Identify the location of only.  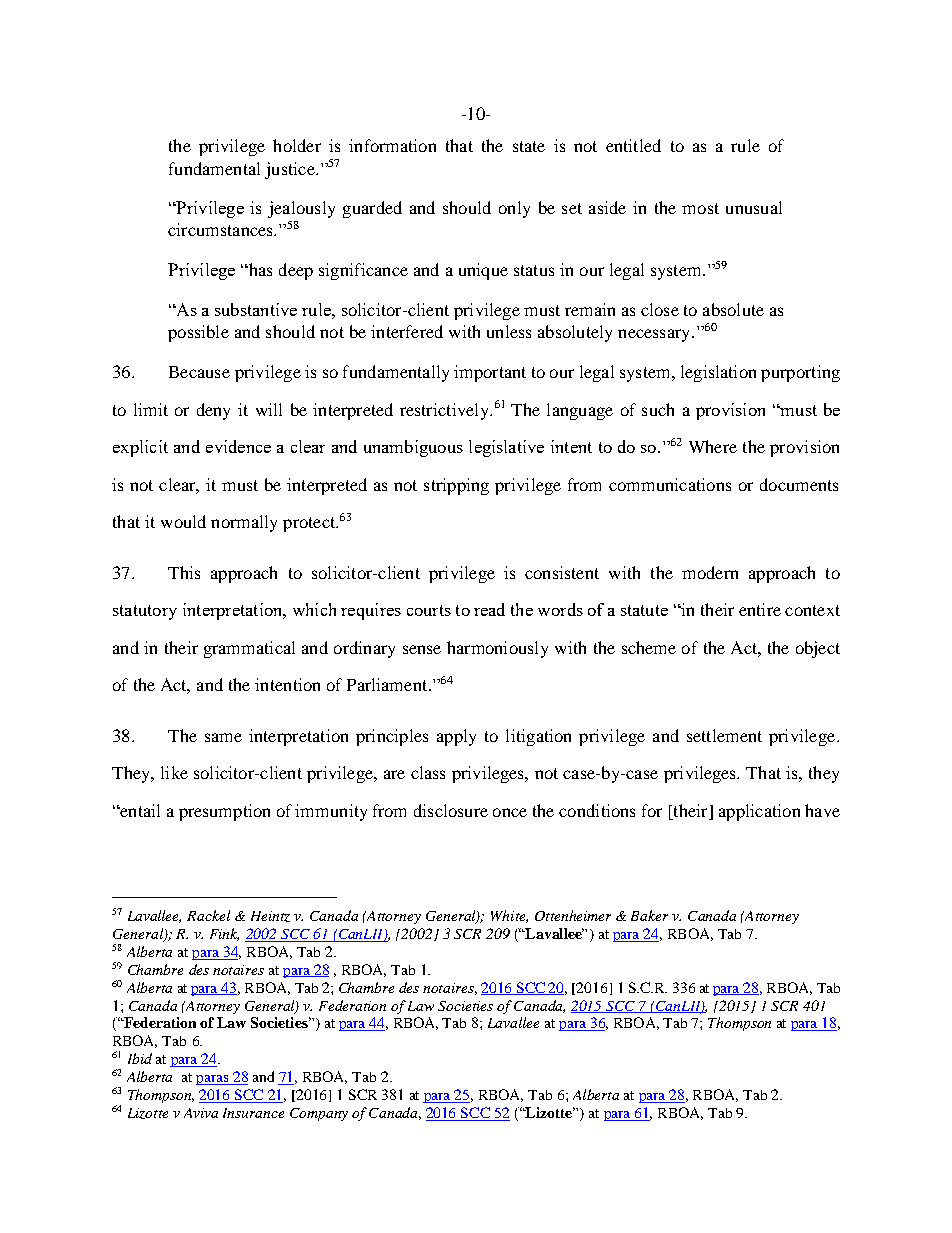
(514, 209).
